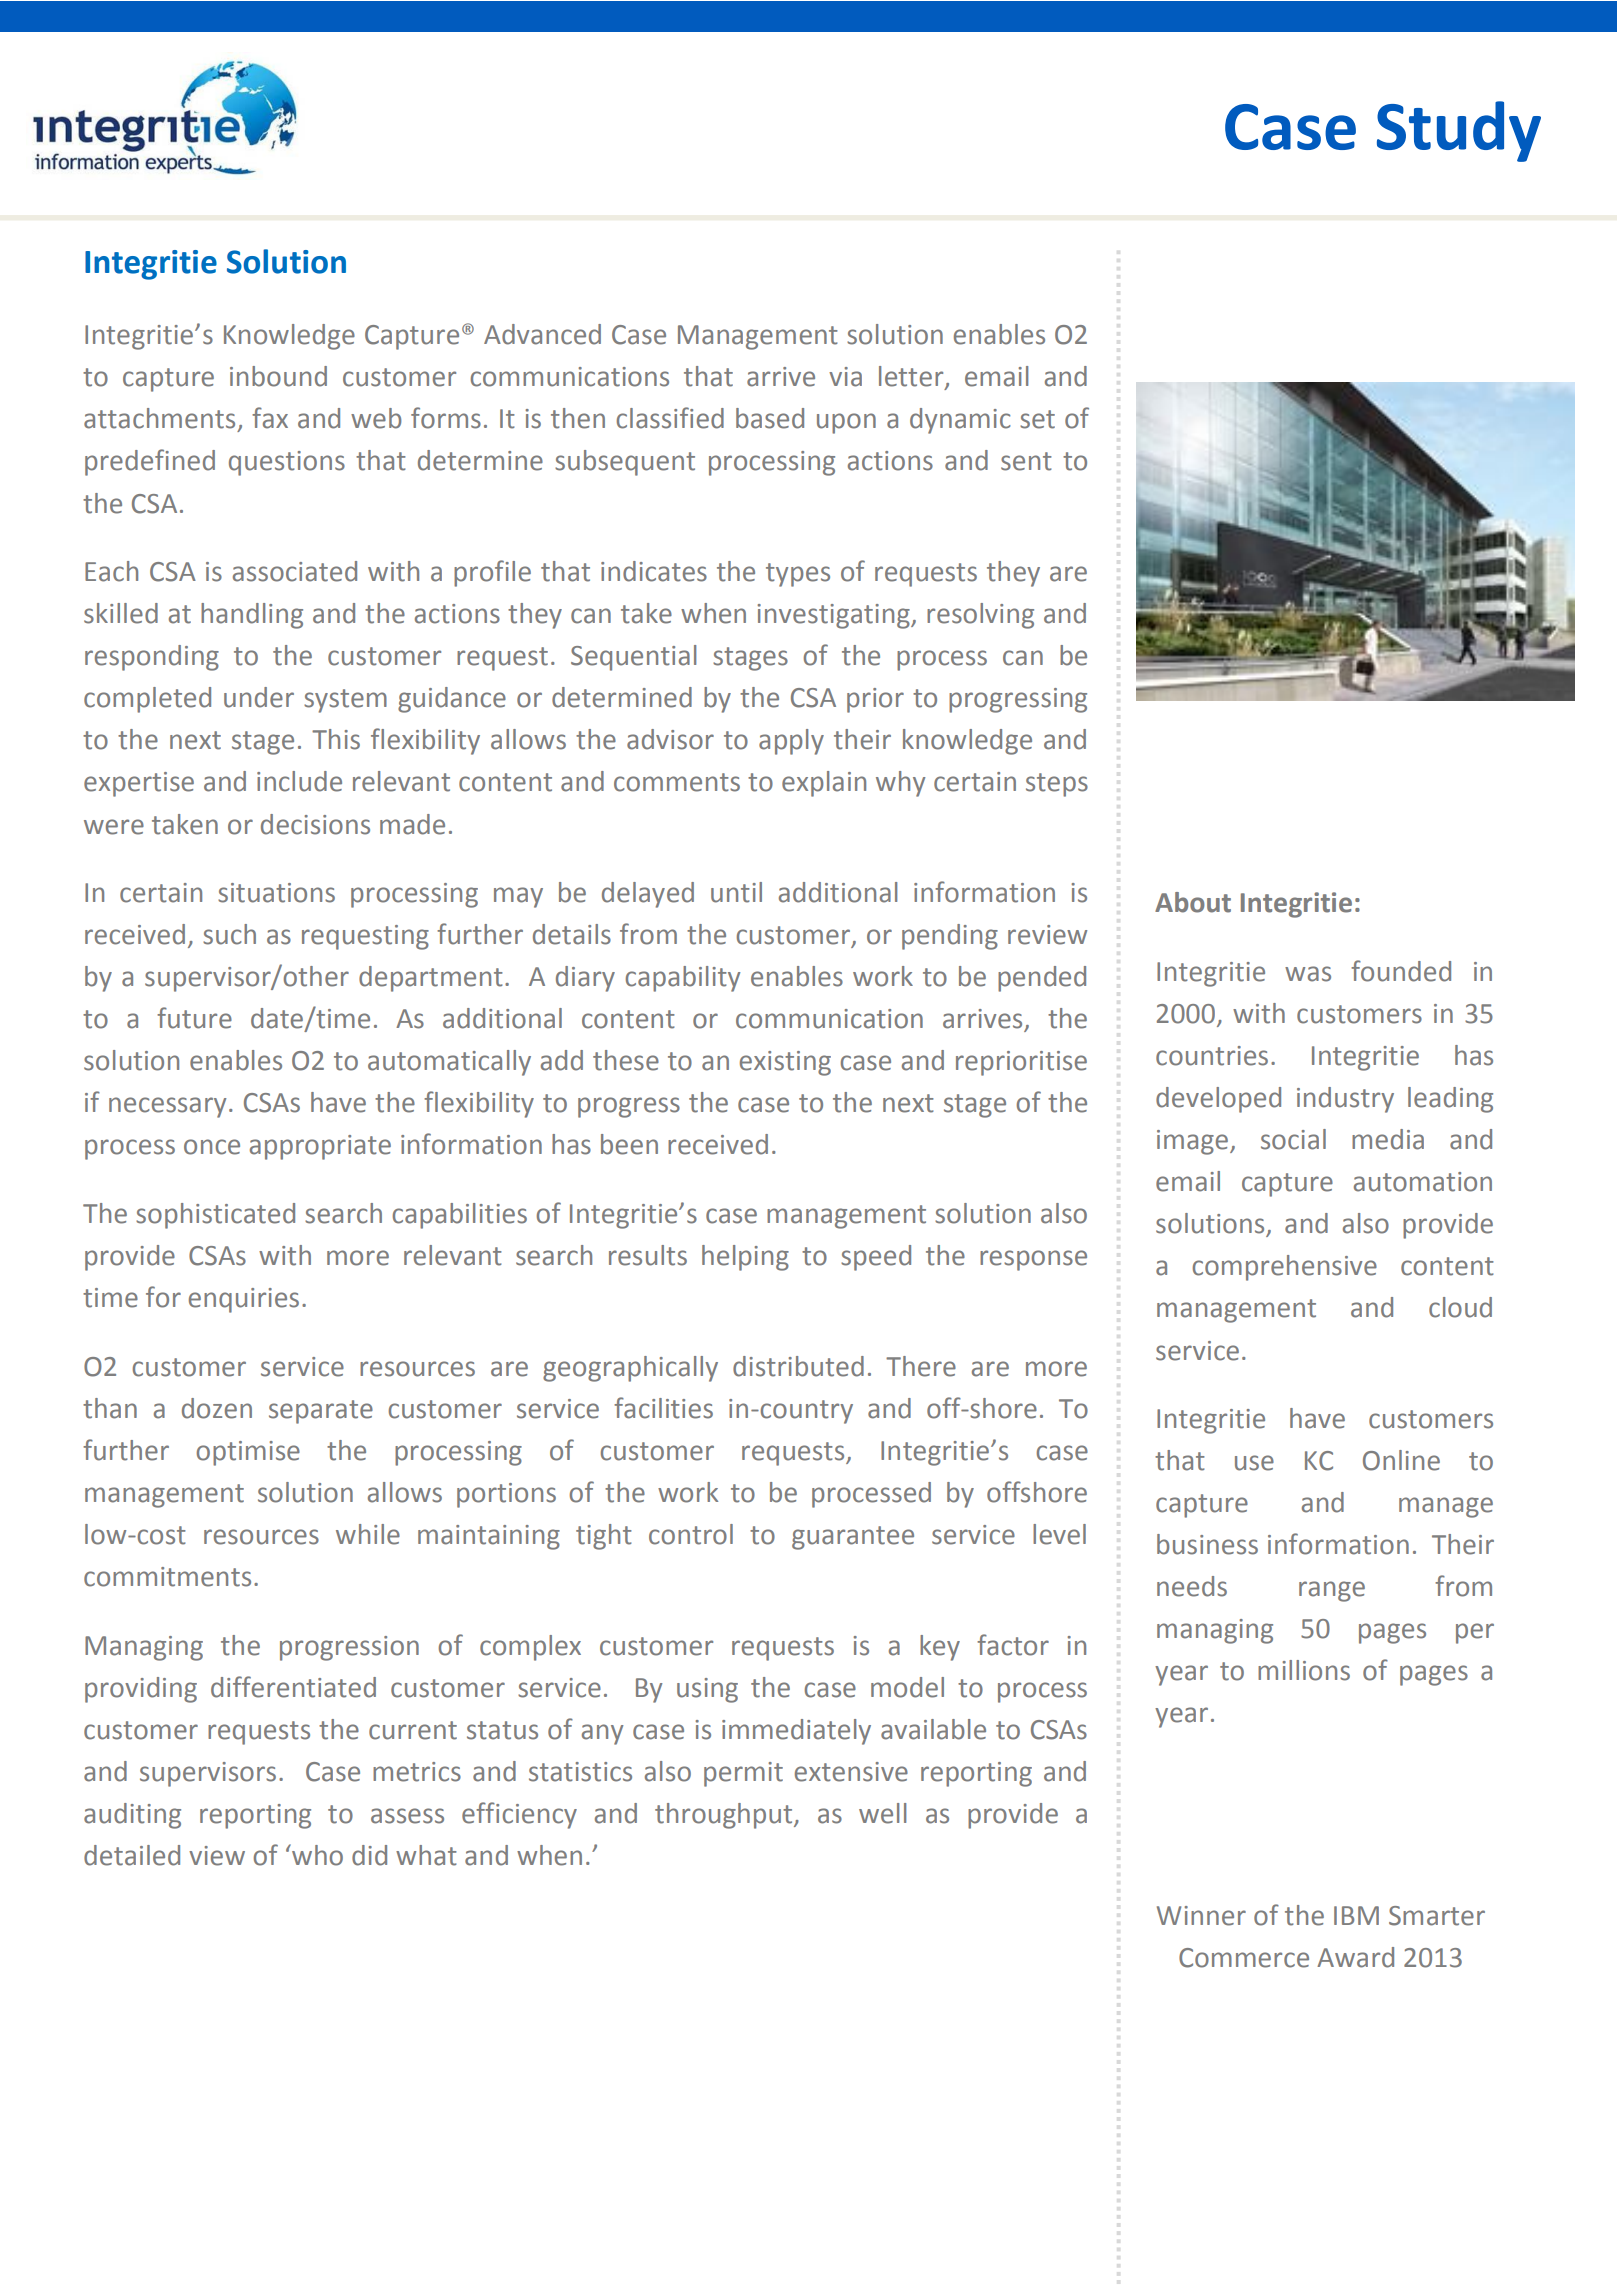 This image has height=2288, width=1617. What do you see at coordinates (845, 377) in the image?
I see `via` at bounding box center [845, 377].
